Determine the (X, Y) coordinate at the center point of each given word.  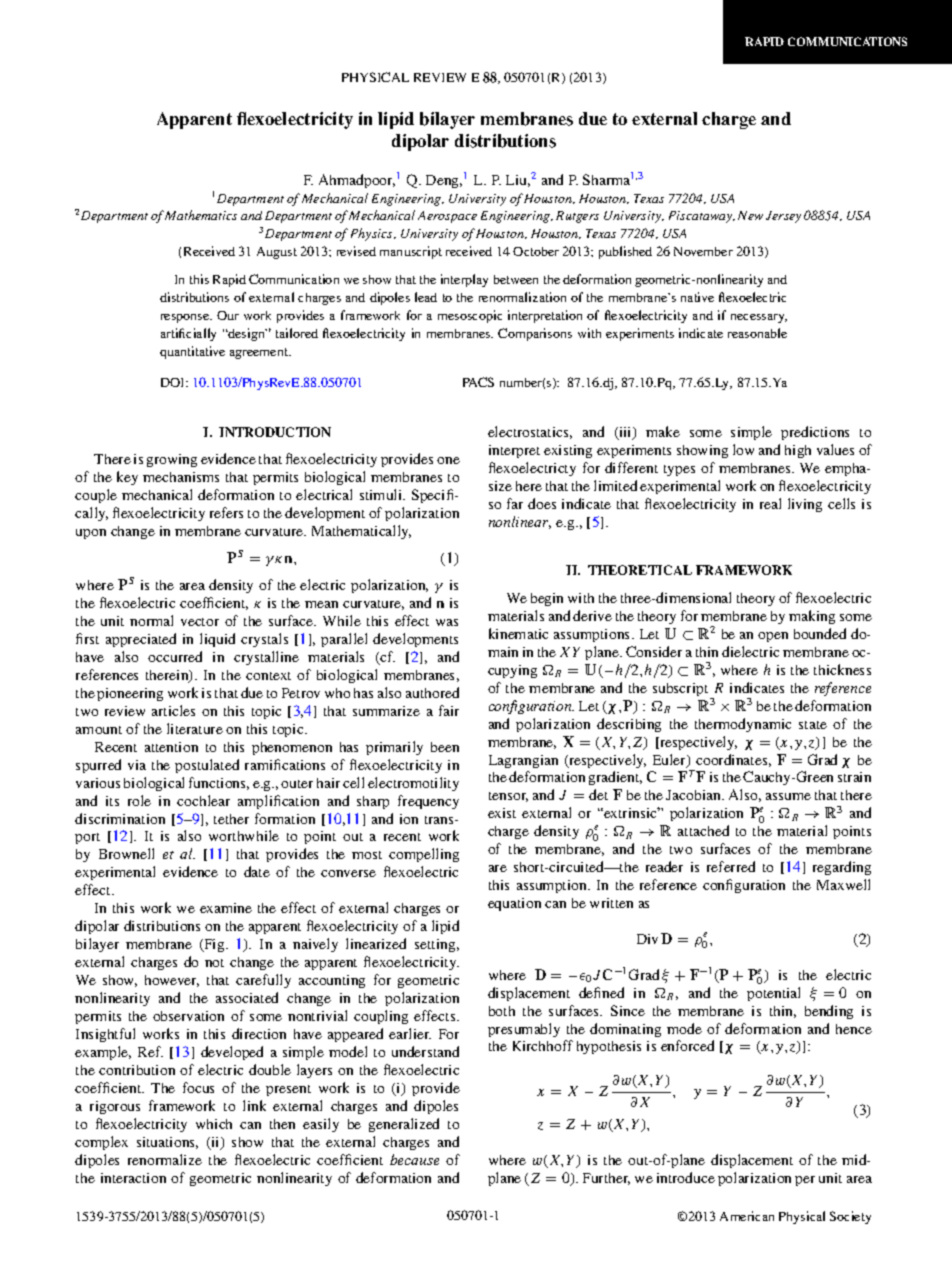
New (750, 215)
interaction (133, 1178)
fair (449, 710)
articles (173, 710)
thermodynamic (743, 725)
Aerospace (447, 217)
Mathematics (201, 215)
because (414, 1159)
